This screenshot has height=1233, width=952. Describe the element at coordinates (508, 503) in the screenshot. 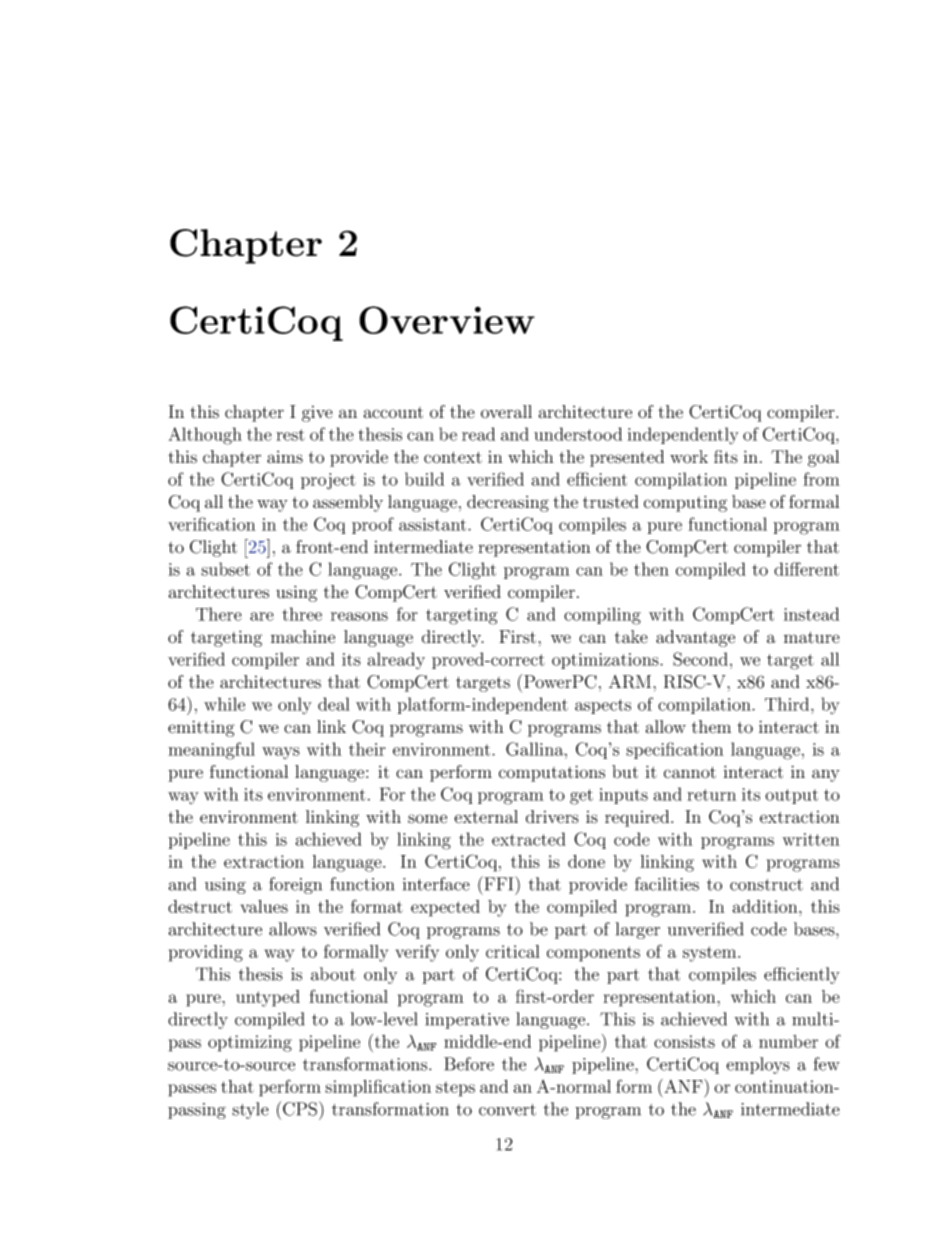

I see `decreasing` at that location.
